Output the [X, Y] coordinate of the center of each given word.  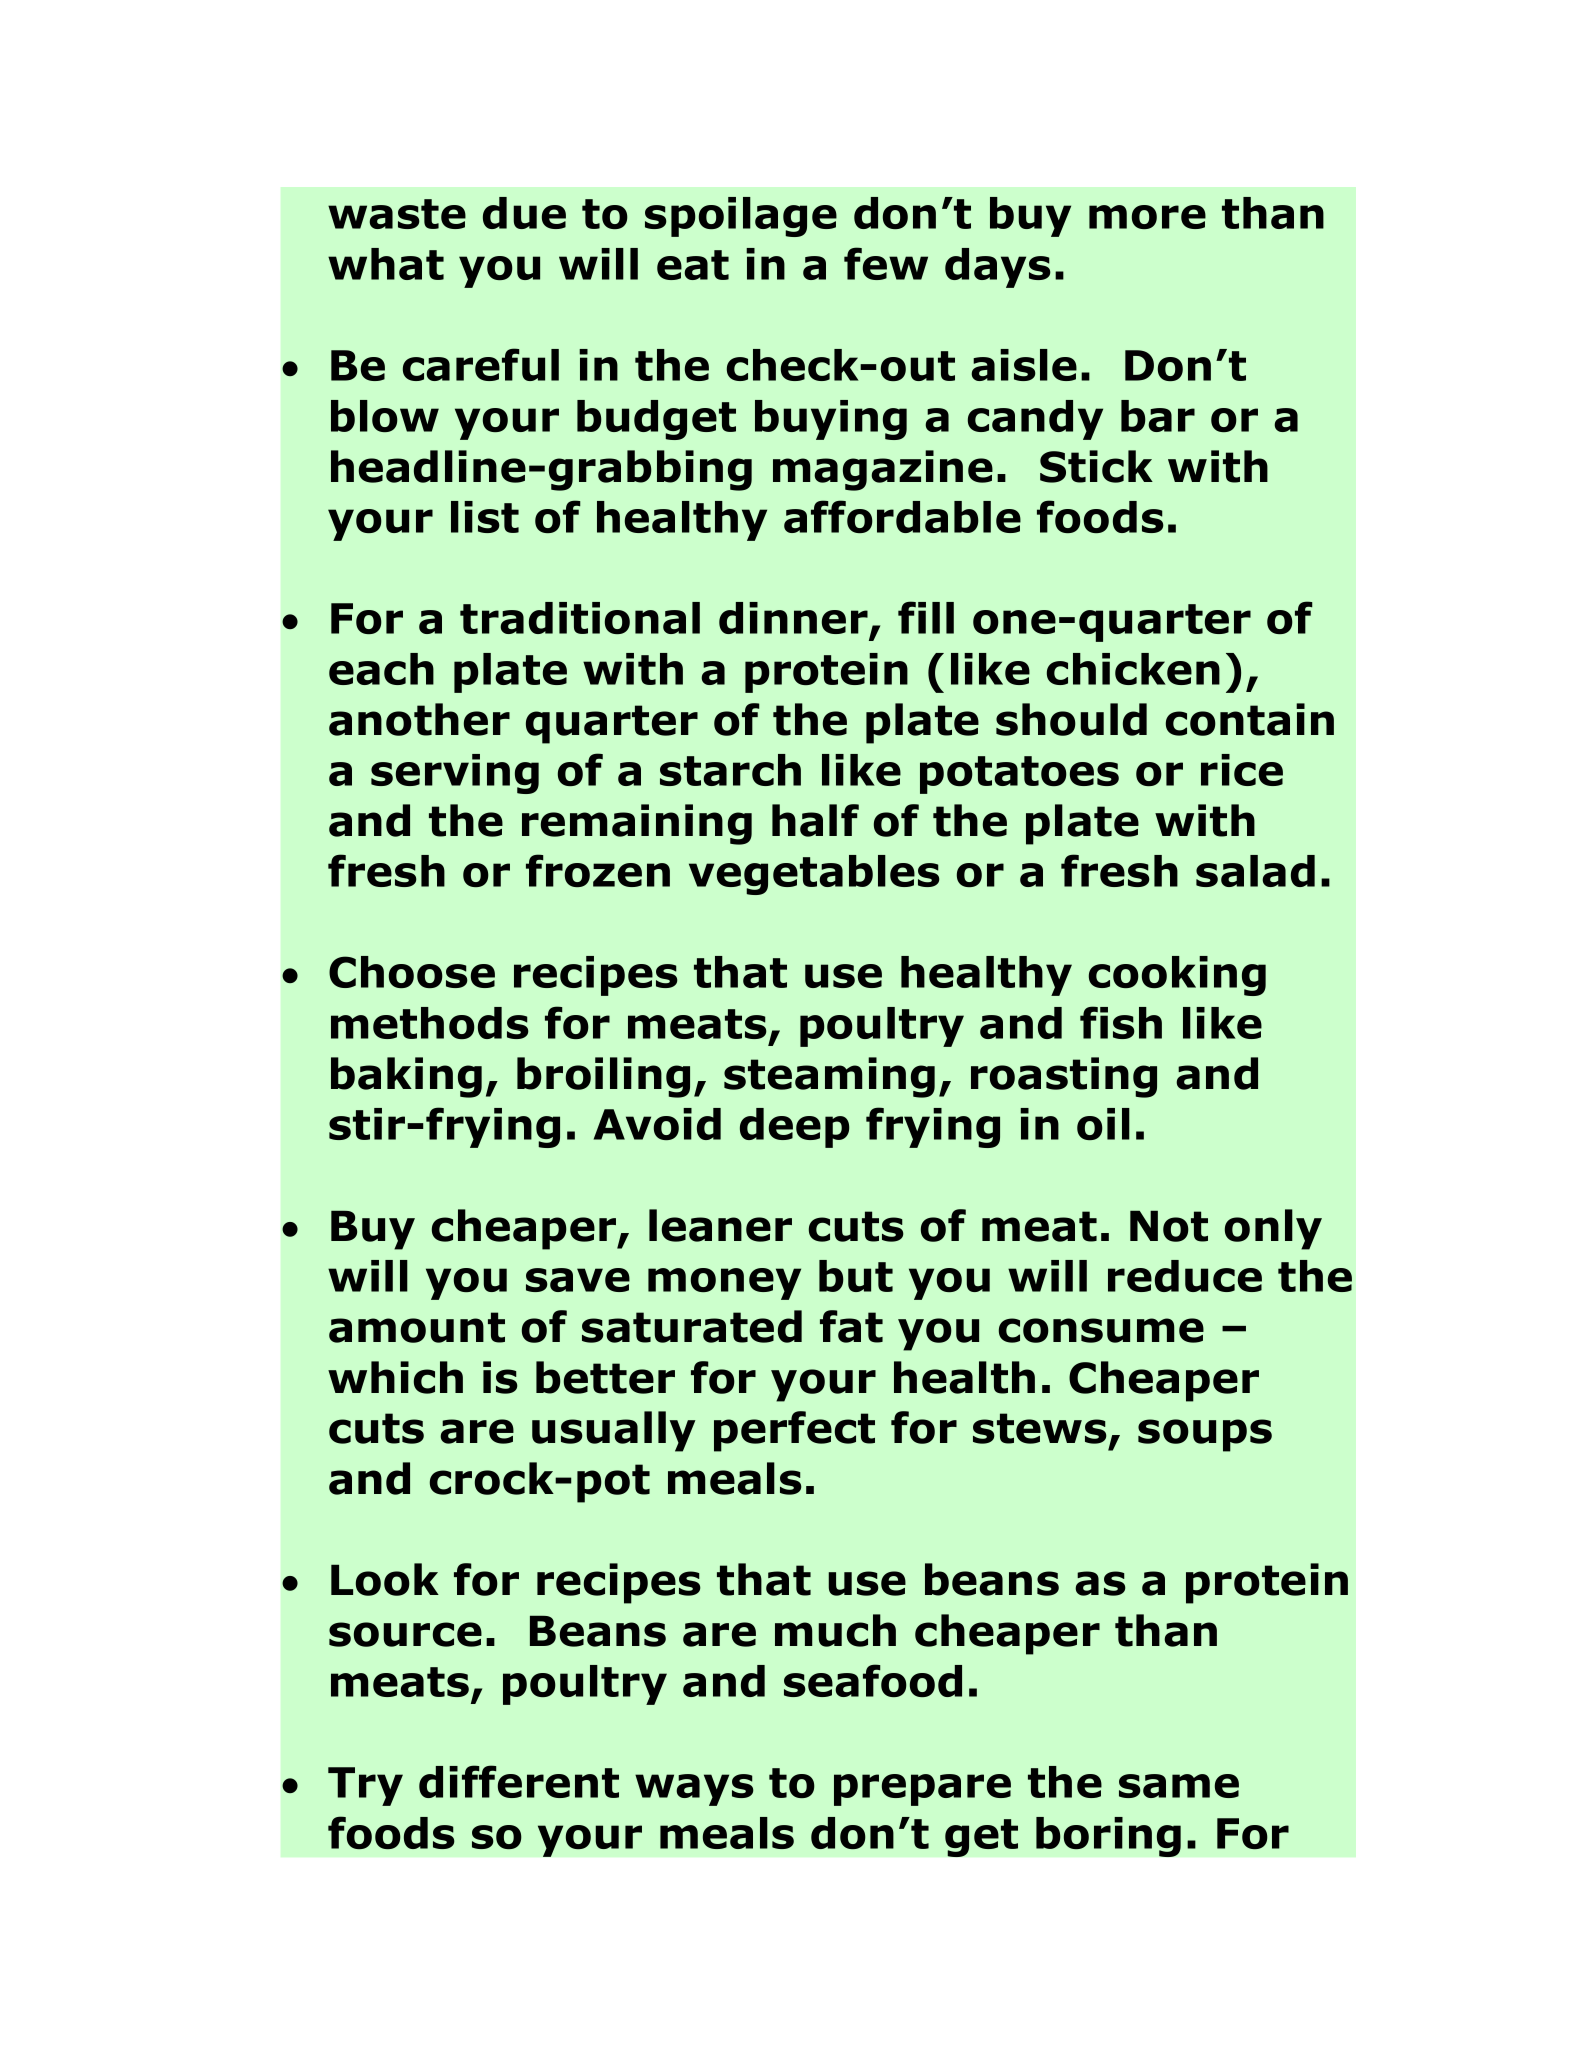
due [524, 213]
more [1147, 217]
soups [1205, 1435]
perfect [794, 1431]
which [395, 1377]
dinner [793, 618]
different [519, 1781]
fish [1121, 1022]
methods [430, 1023]
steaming [829, 1077]
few [886, 263]
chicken [1133, 669]
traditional [580, 618]
